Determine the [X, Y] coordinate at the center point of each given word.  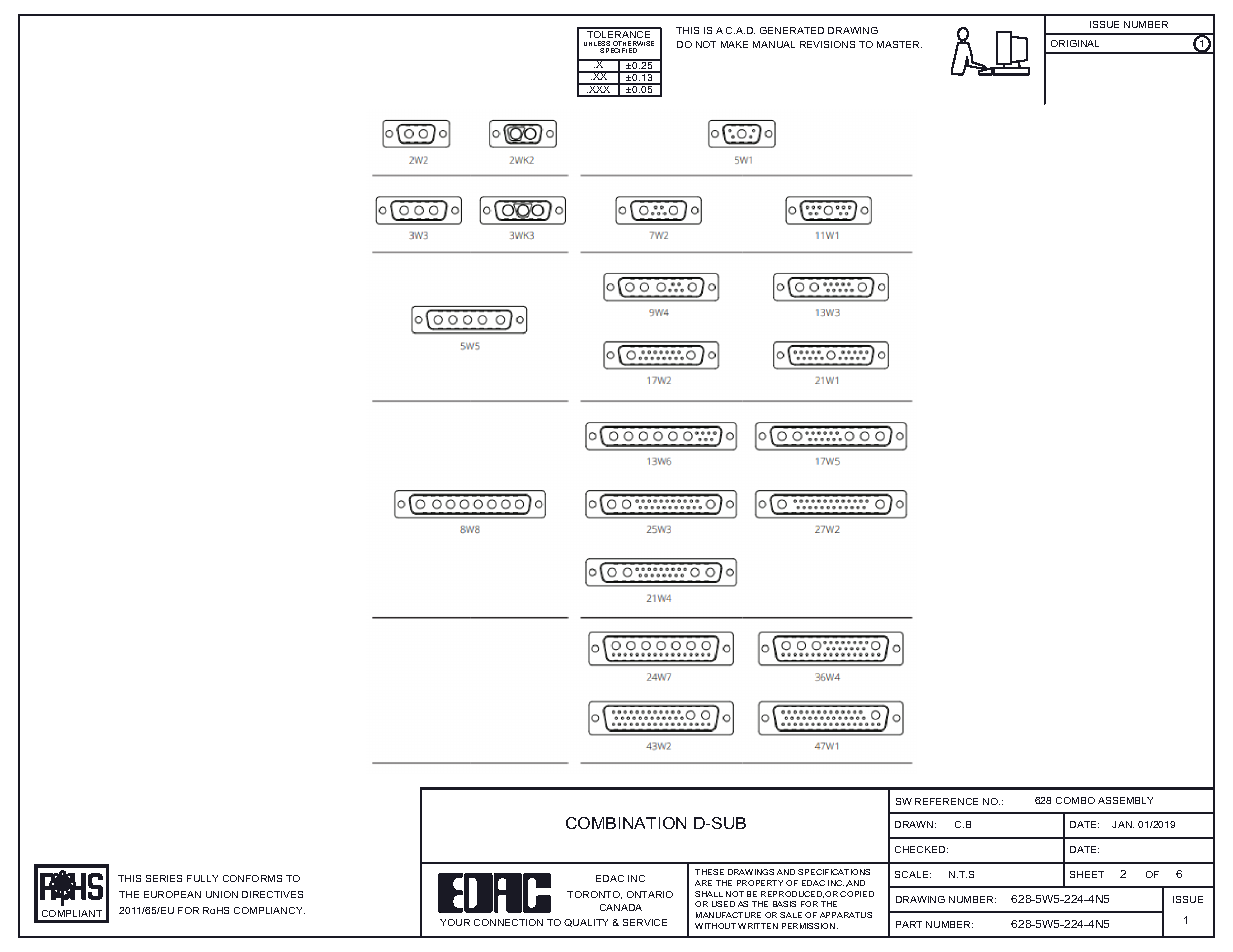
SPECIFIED [618, 50]
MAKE [734, 44]
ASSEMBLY [1125, 800]
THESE [709, 872]
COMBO [1075, 800]
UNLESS [598, 45]
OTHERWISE [633, 45]
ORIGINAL [1075, 43]
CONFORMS [252, 878]
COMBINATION [626, 823]
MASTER [899, 44]
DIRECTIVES [272, 894]
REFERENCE [946, 801]
